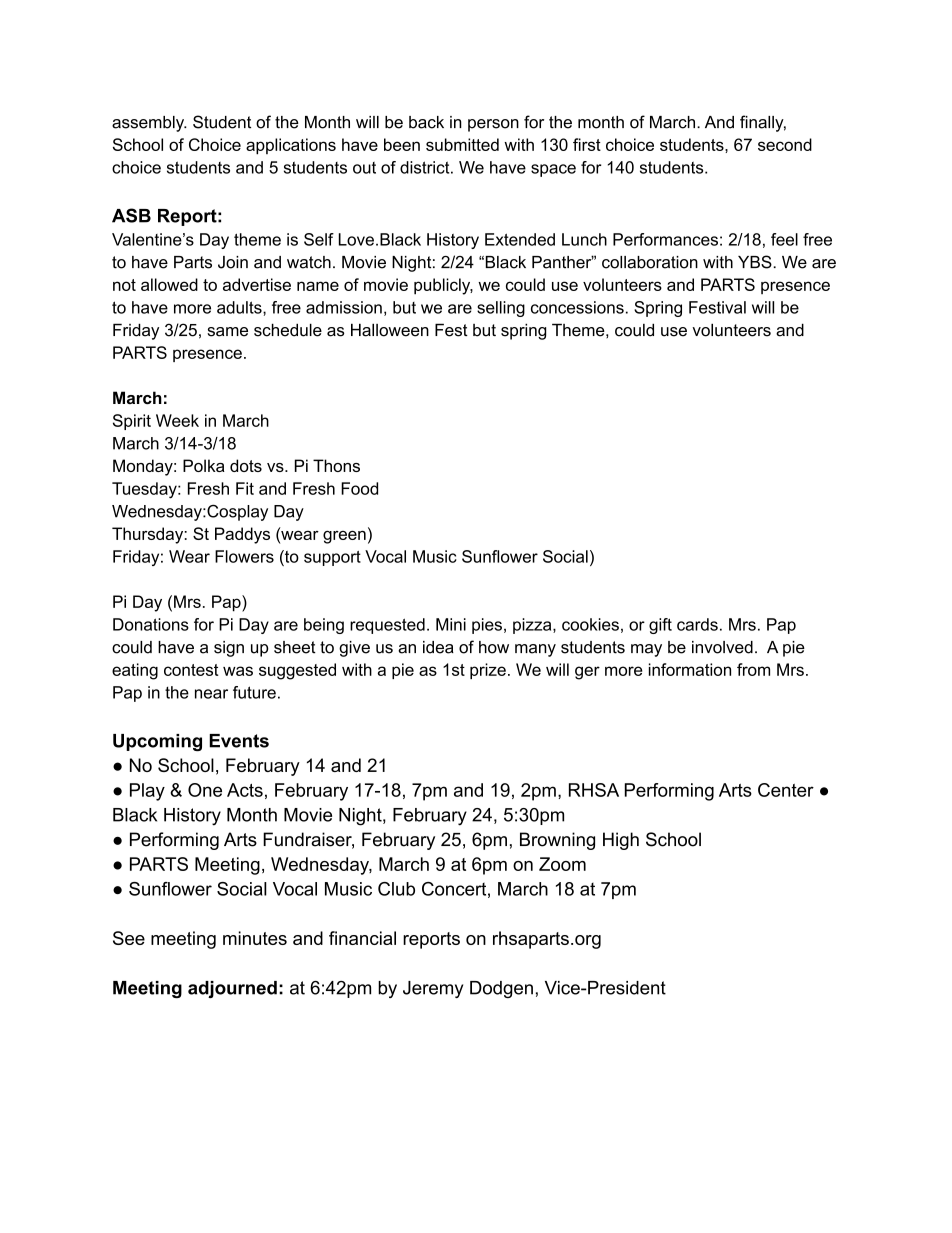 The height and width of the document is (1233, 952). Describe the element at coordinates (211, 694) in the document. I see `near` at that location.
